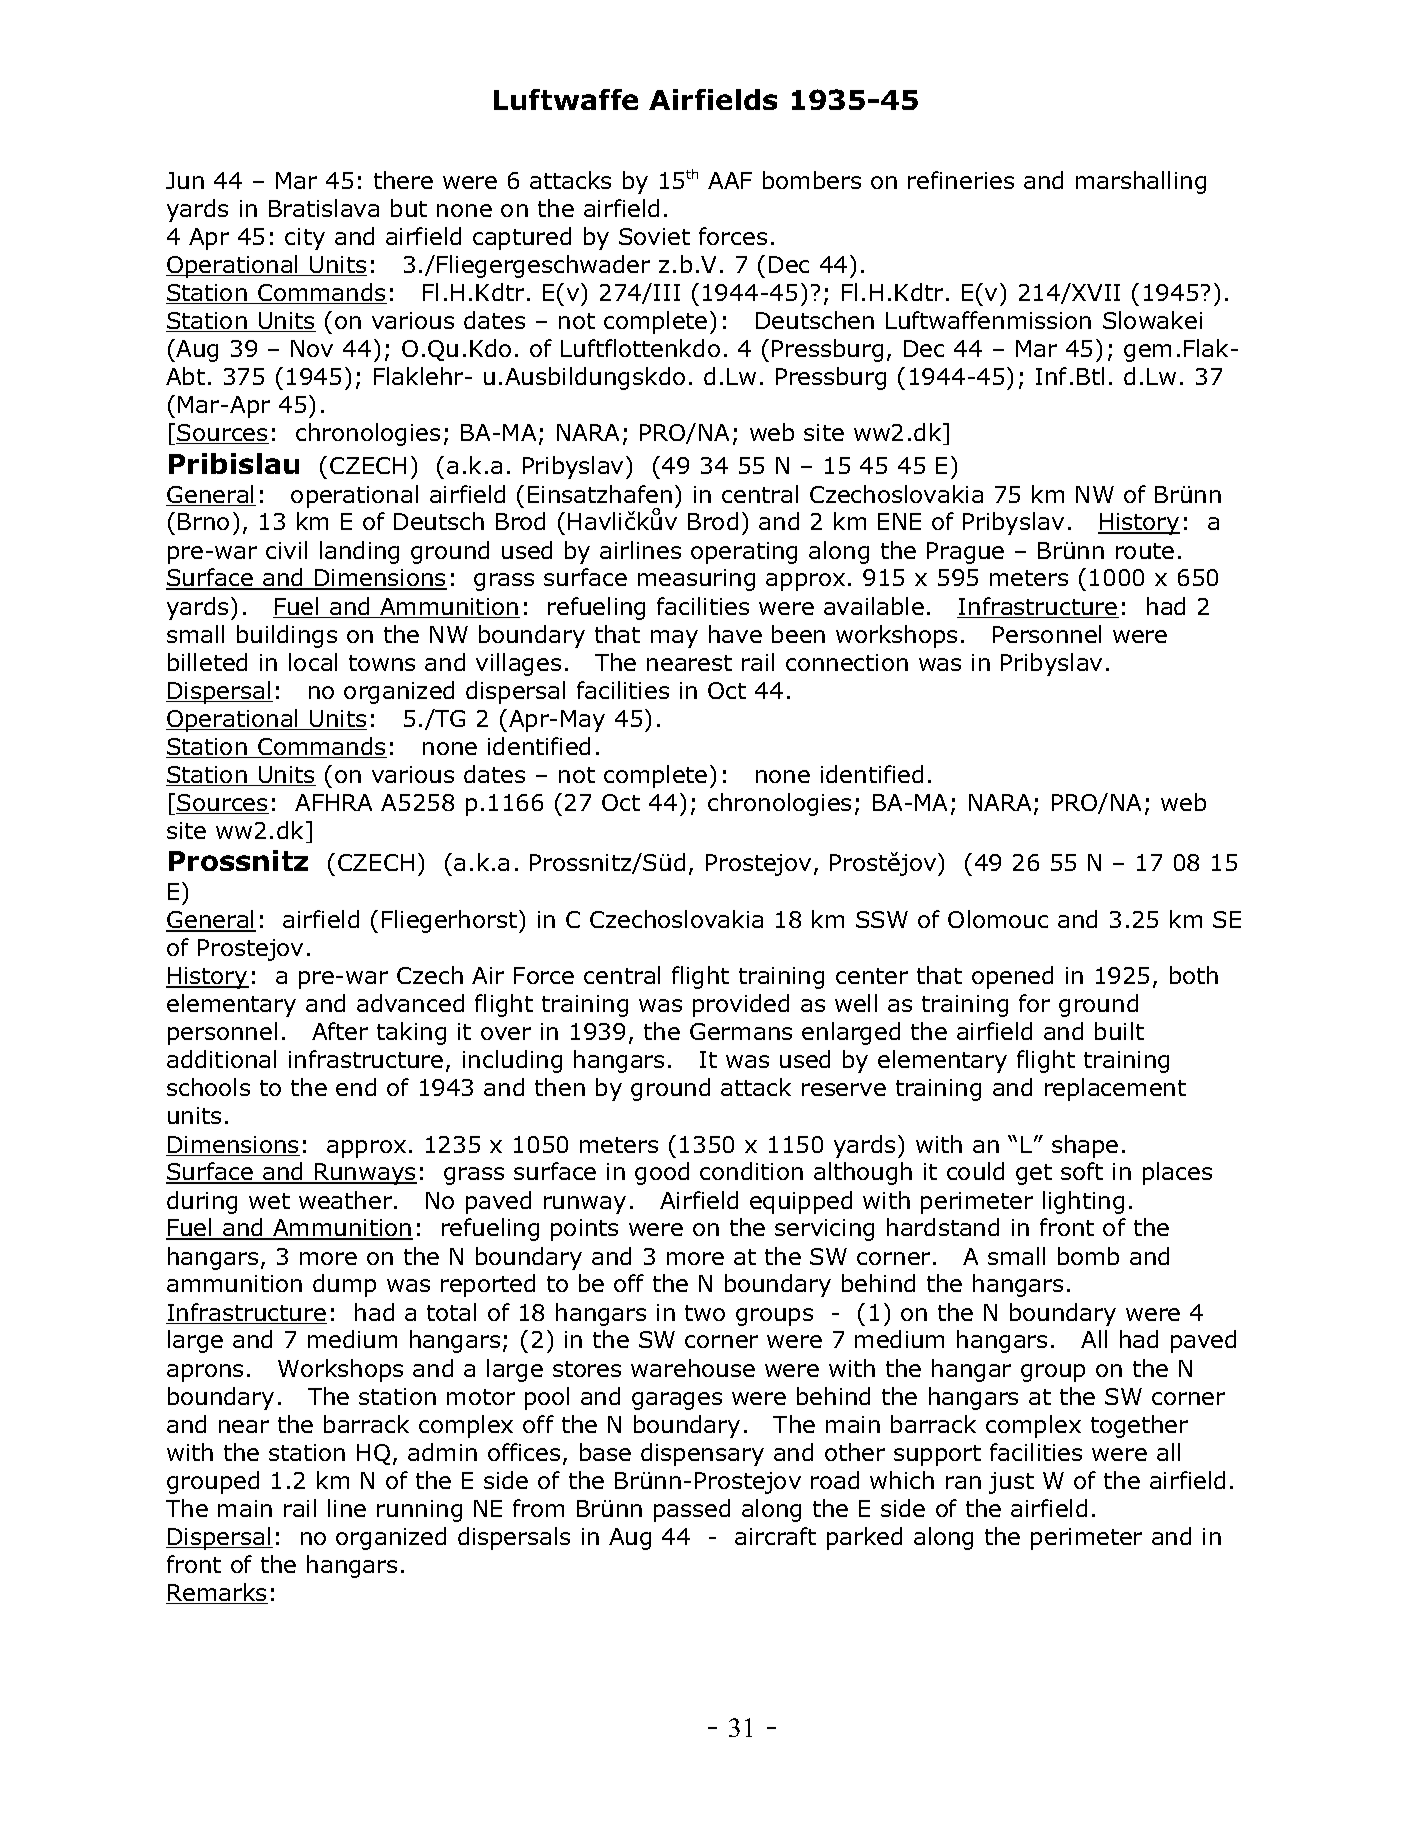  What do you see at coordinates (1115, 1089) in the screenshot?
I see `replacement` at bounding box center [1115, 1089].
